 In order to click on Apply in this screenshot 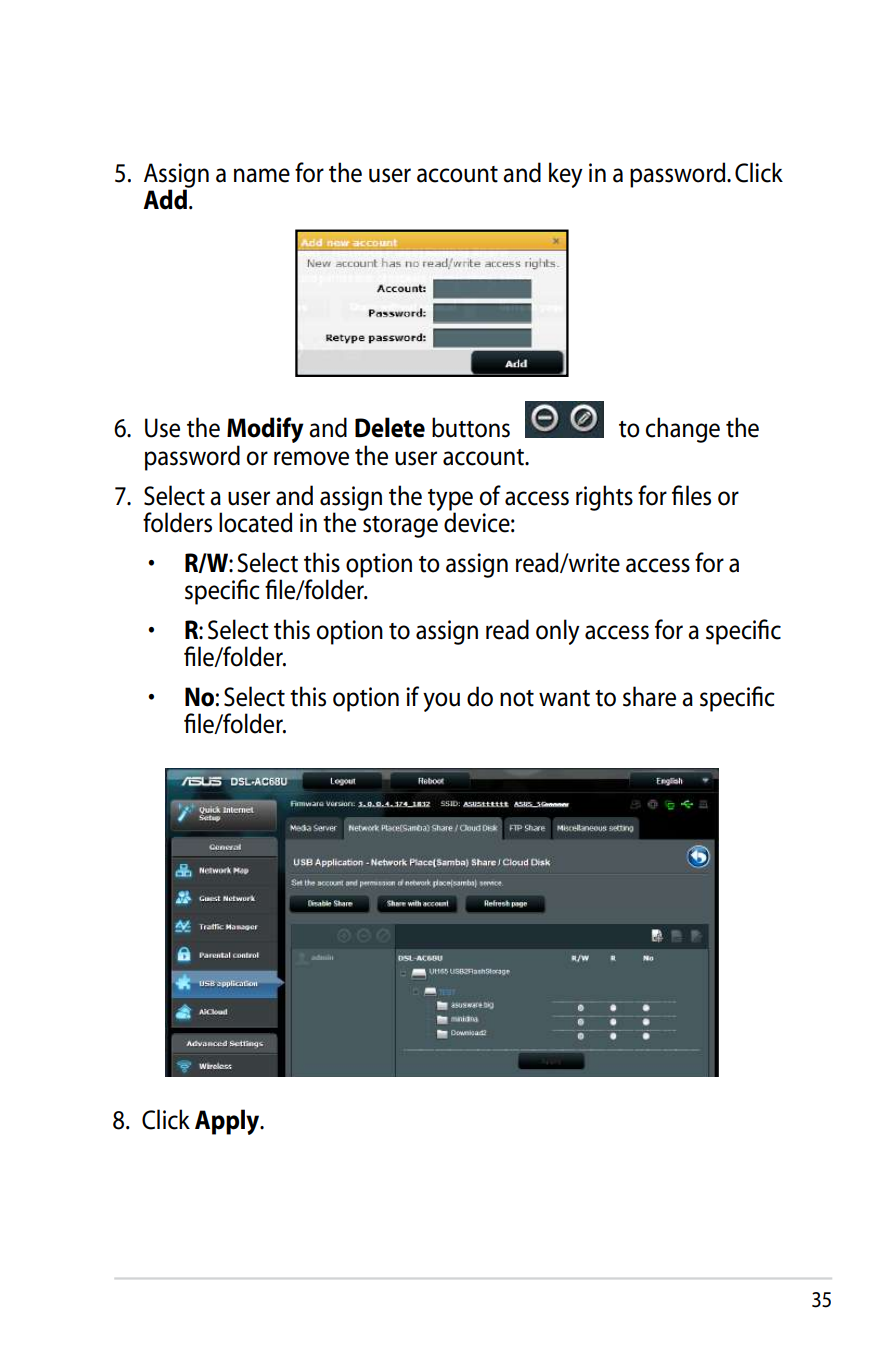, I will do `click(228, 1122)`.
